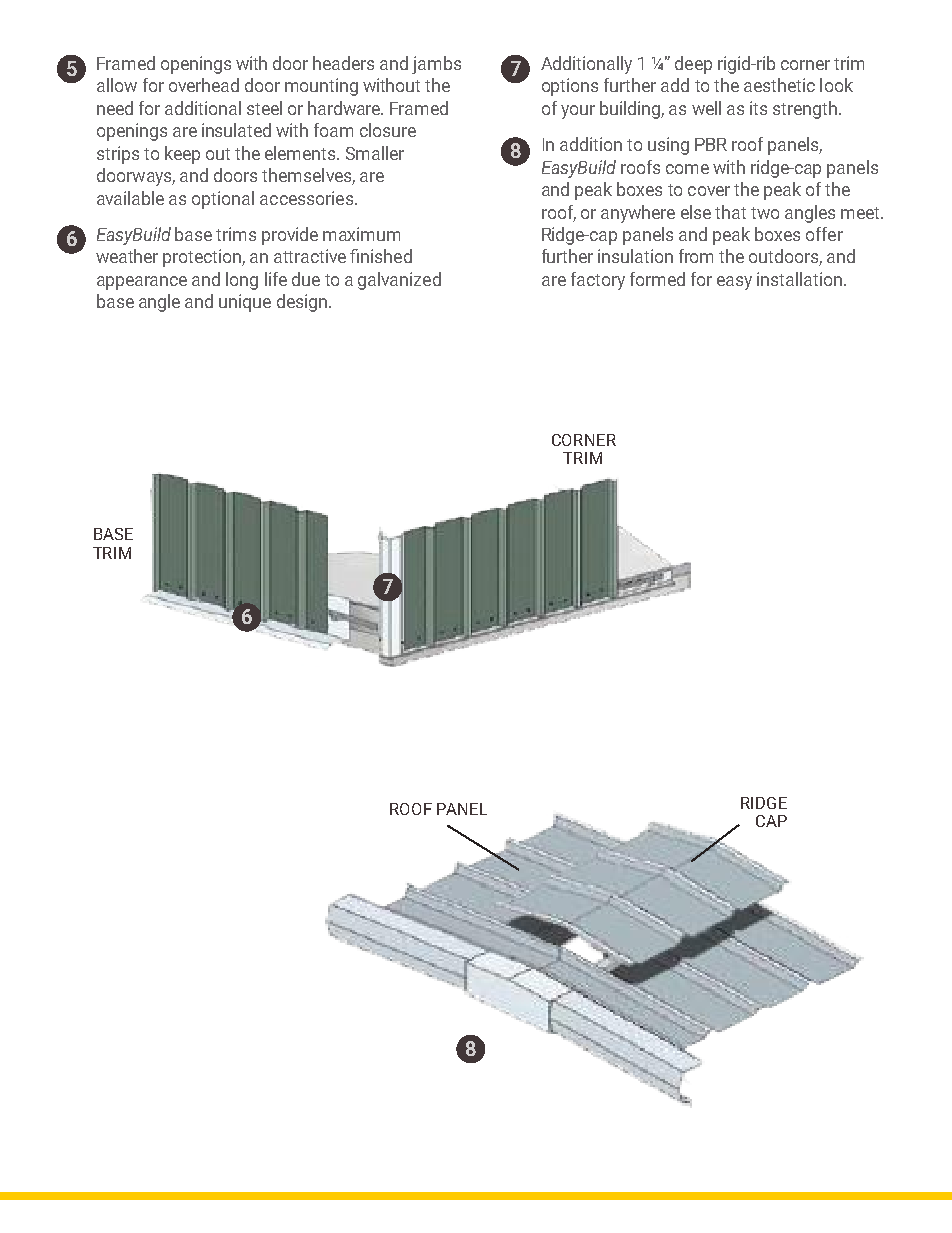 This screenshot has height=1233, width=952. Describe the element at coordinates (693, 65) in the screenshot. I see `deep` at that location.
